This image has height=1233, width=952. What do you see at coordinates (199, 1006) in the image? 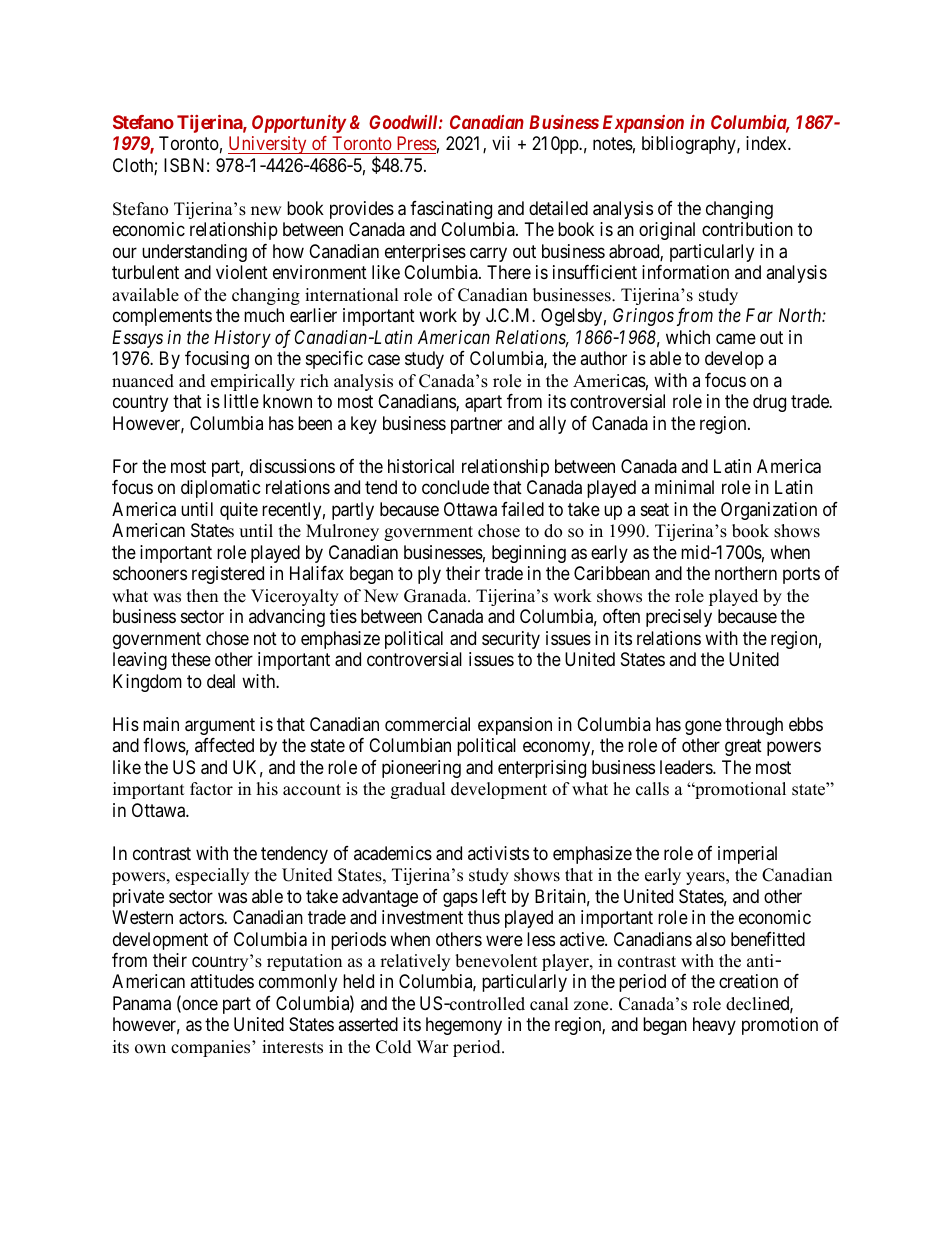
I see `once` at bounding box center [199, 1006].
